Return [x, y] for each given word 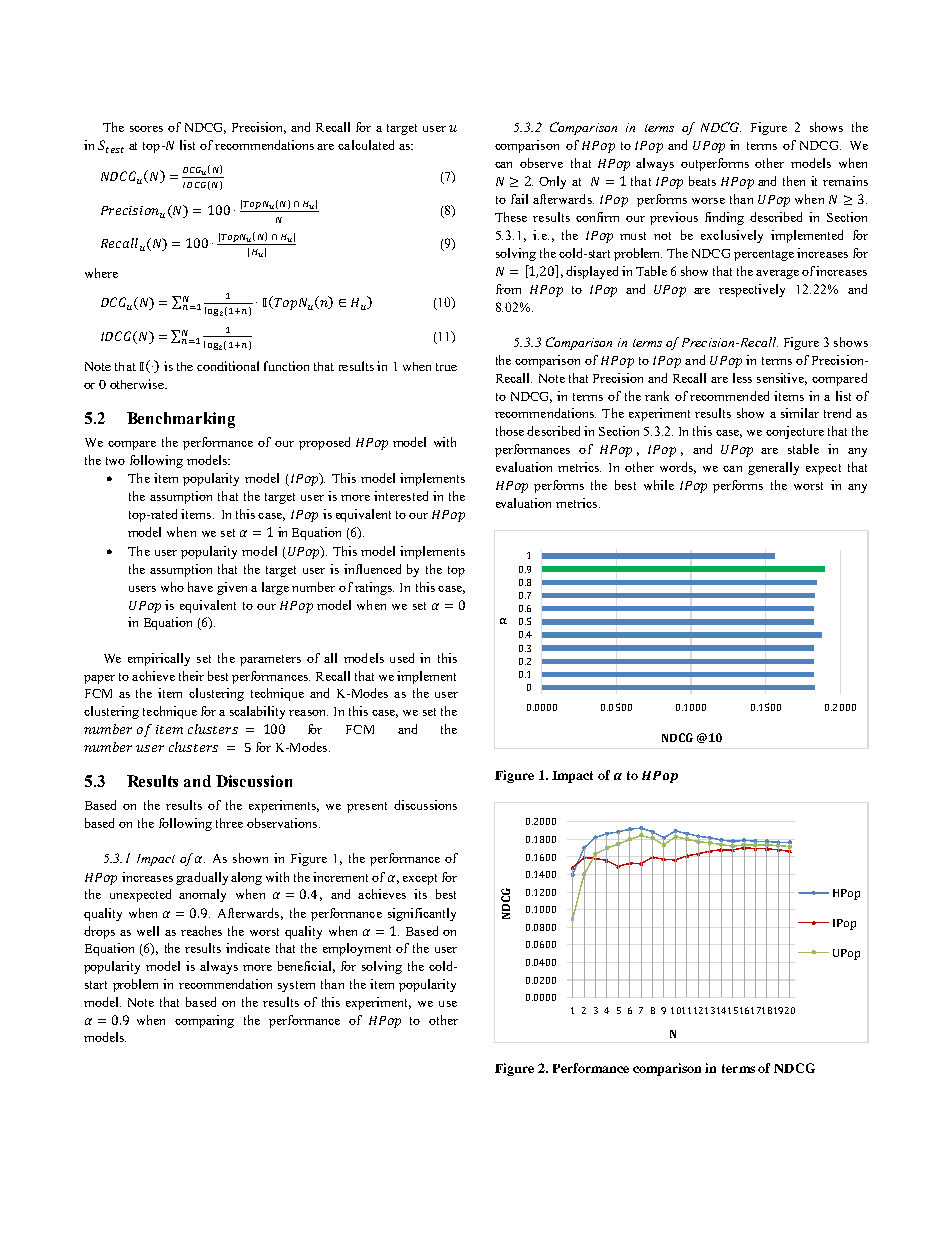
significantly [422, 914]
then [794, 181]
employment [357, 949]
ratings [374, 588]
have [200, 587]
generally [773, 468]
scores [146, 129]
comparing [204, 1021]
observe [541, 163]
